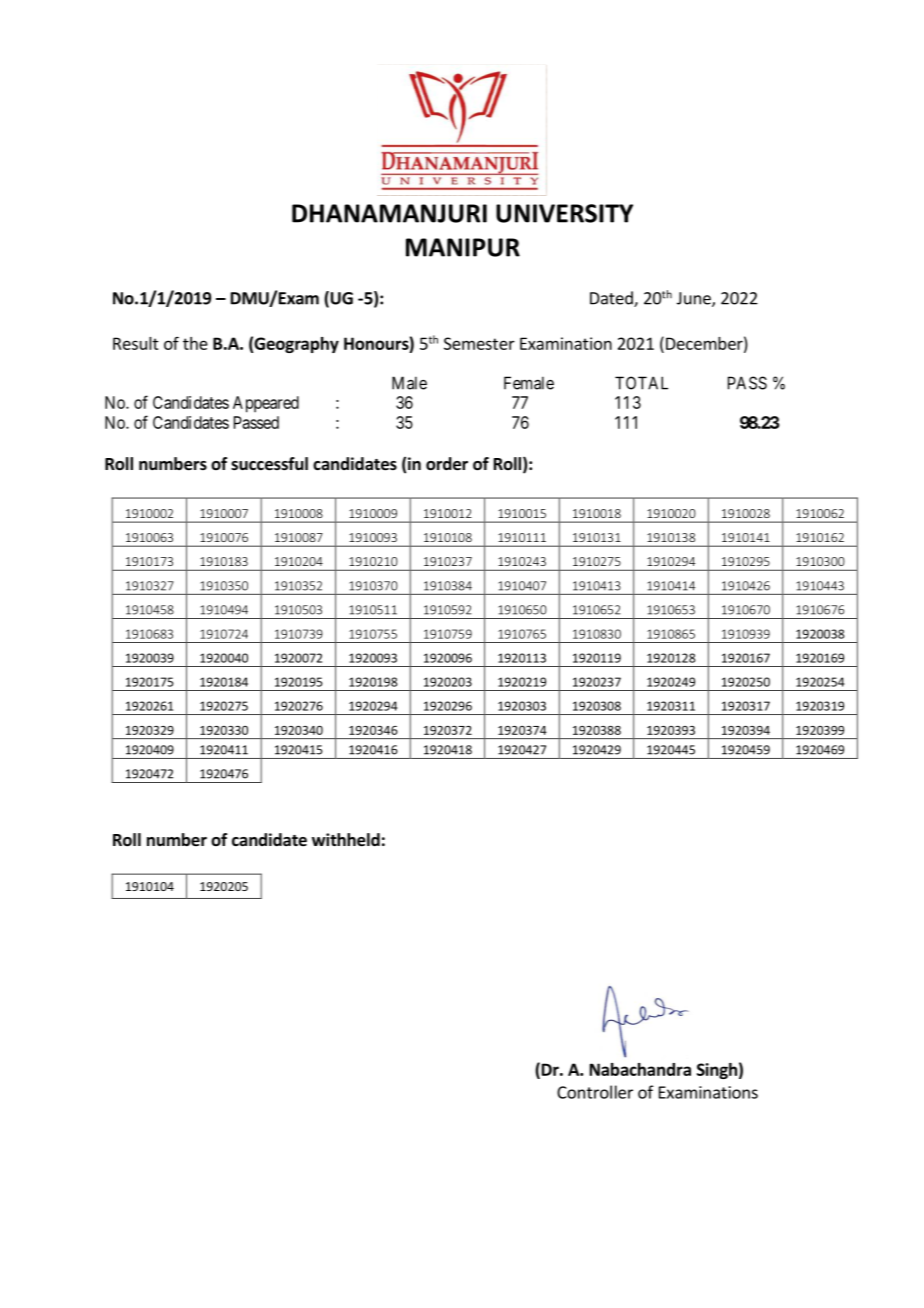 The image size is (924, 1308). Describe the element at coordinates (195, 343) in the image. I see `the` at that location.
